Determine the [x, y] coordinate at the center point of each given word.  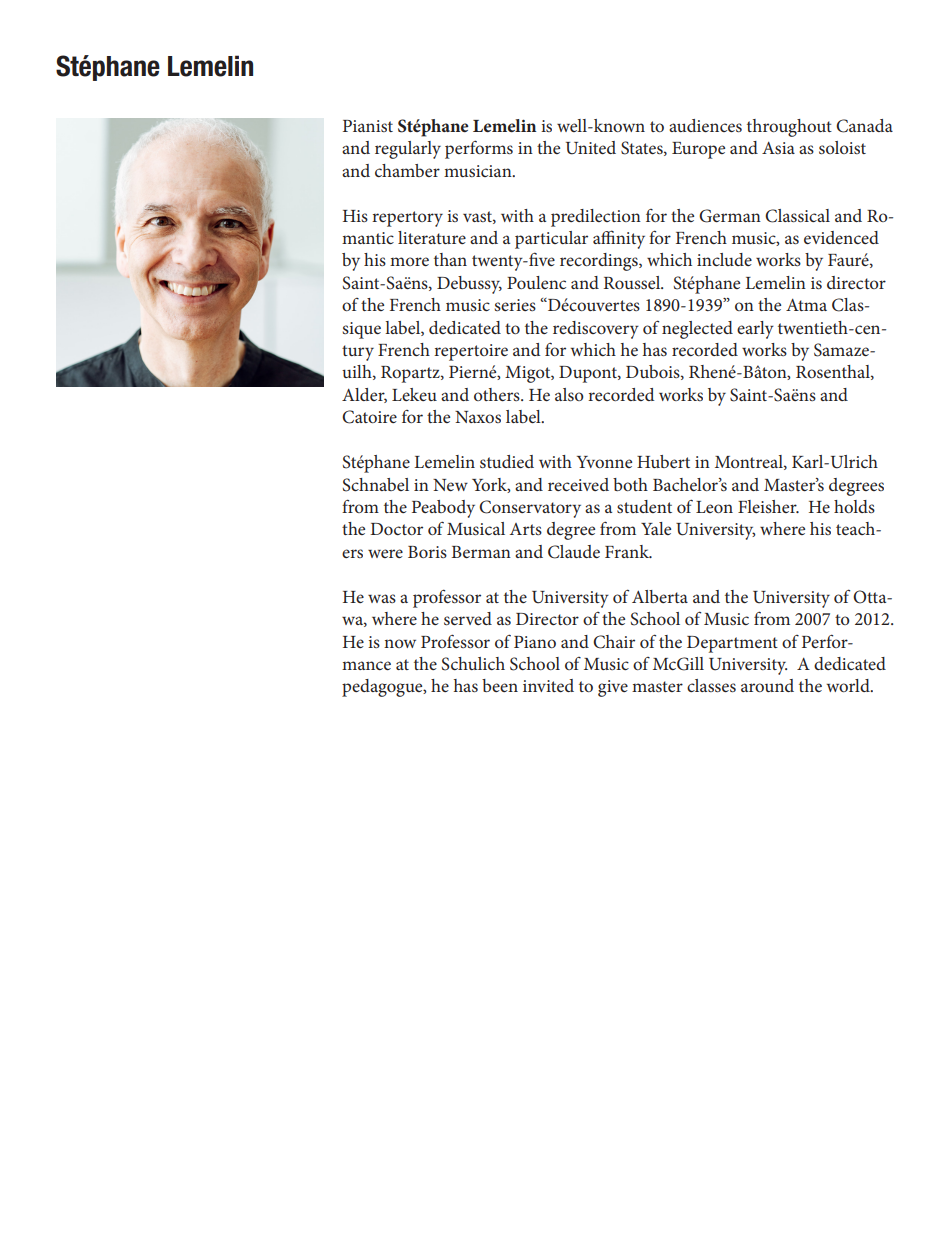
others [498, 394]
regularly [408, 150]
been [500, 685]
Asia [778, 148]
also [569, 394]
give [613, 688]
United [591, 148]
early [755, 330]
